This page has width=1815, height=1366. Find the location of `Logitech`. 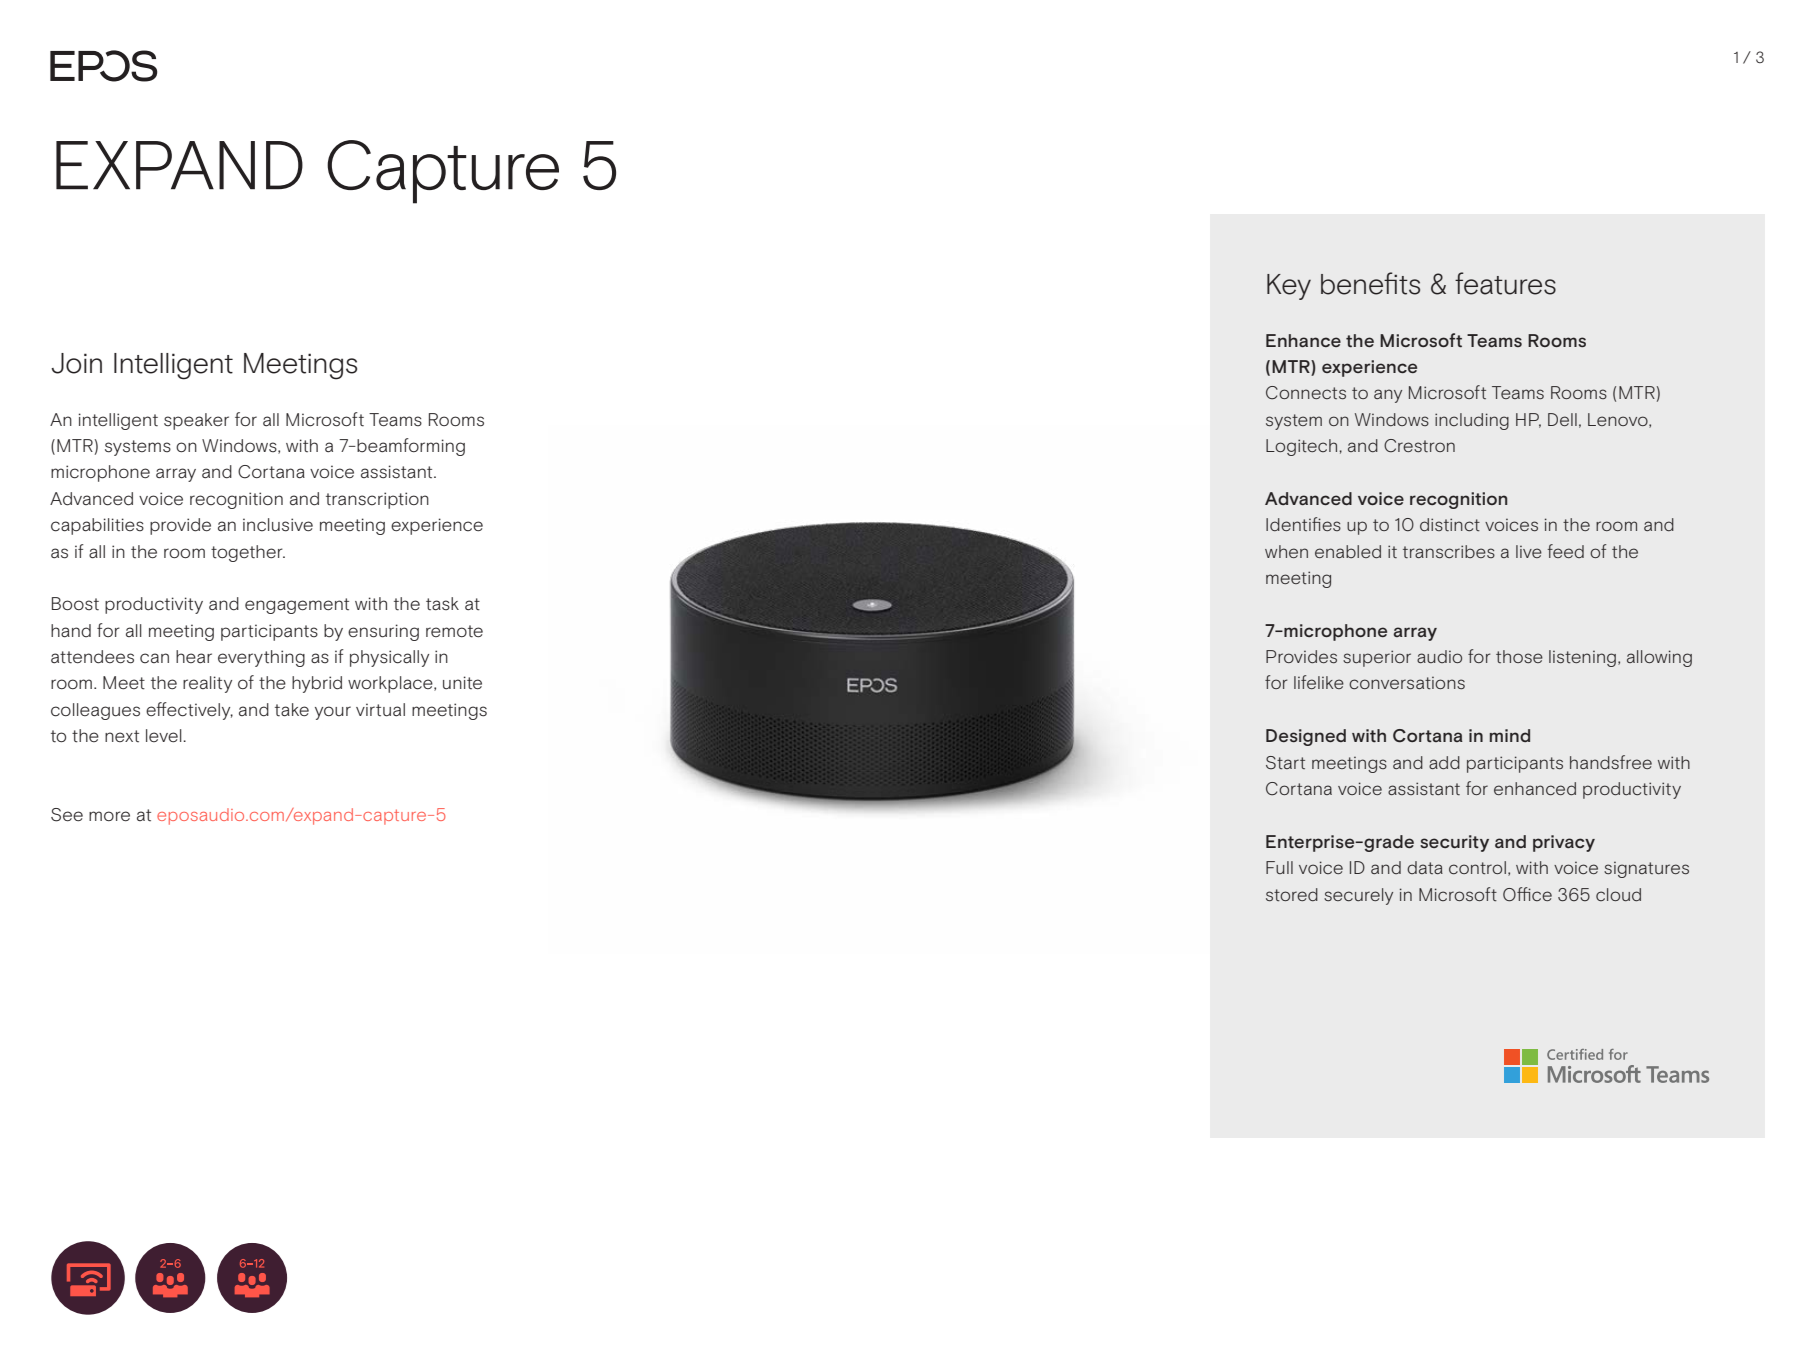

Logitech is located at coordinates (1301, 447).
